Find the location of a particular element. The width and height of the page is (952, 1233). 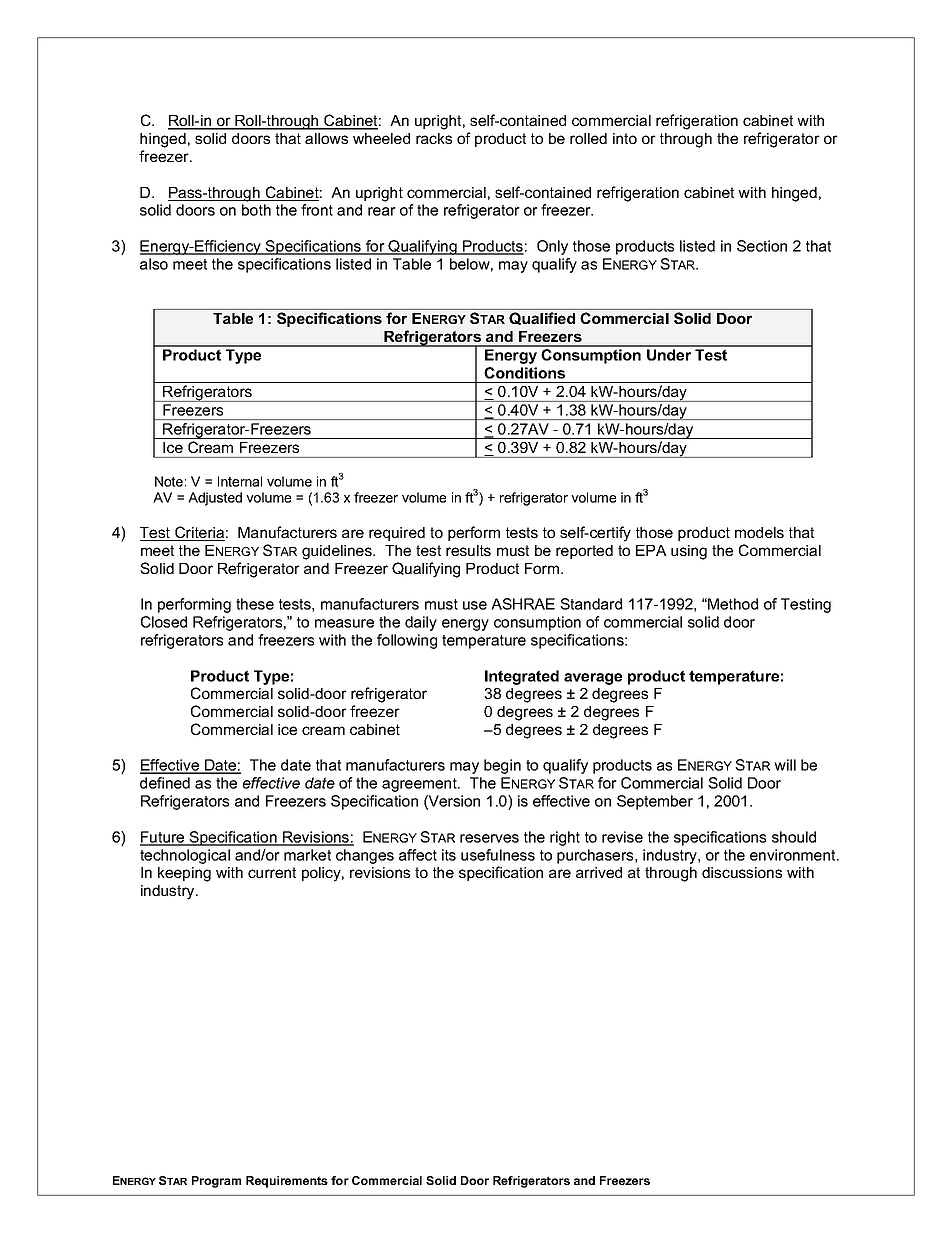

Requirements is located at coordinates (287, 1182).
